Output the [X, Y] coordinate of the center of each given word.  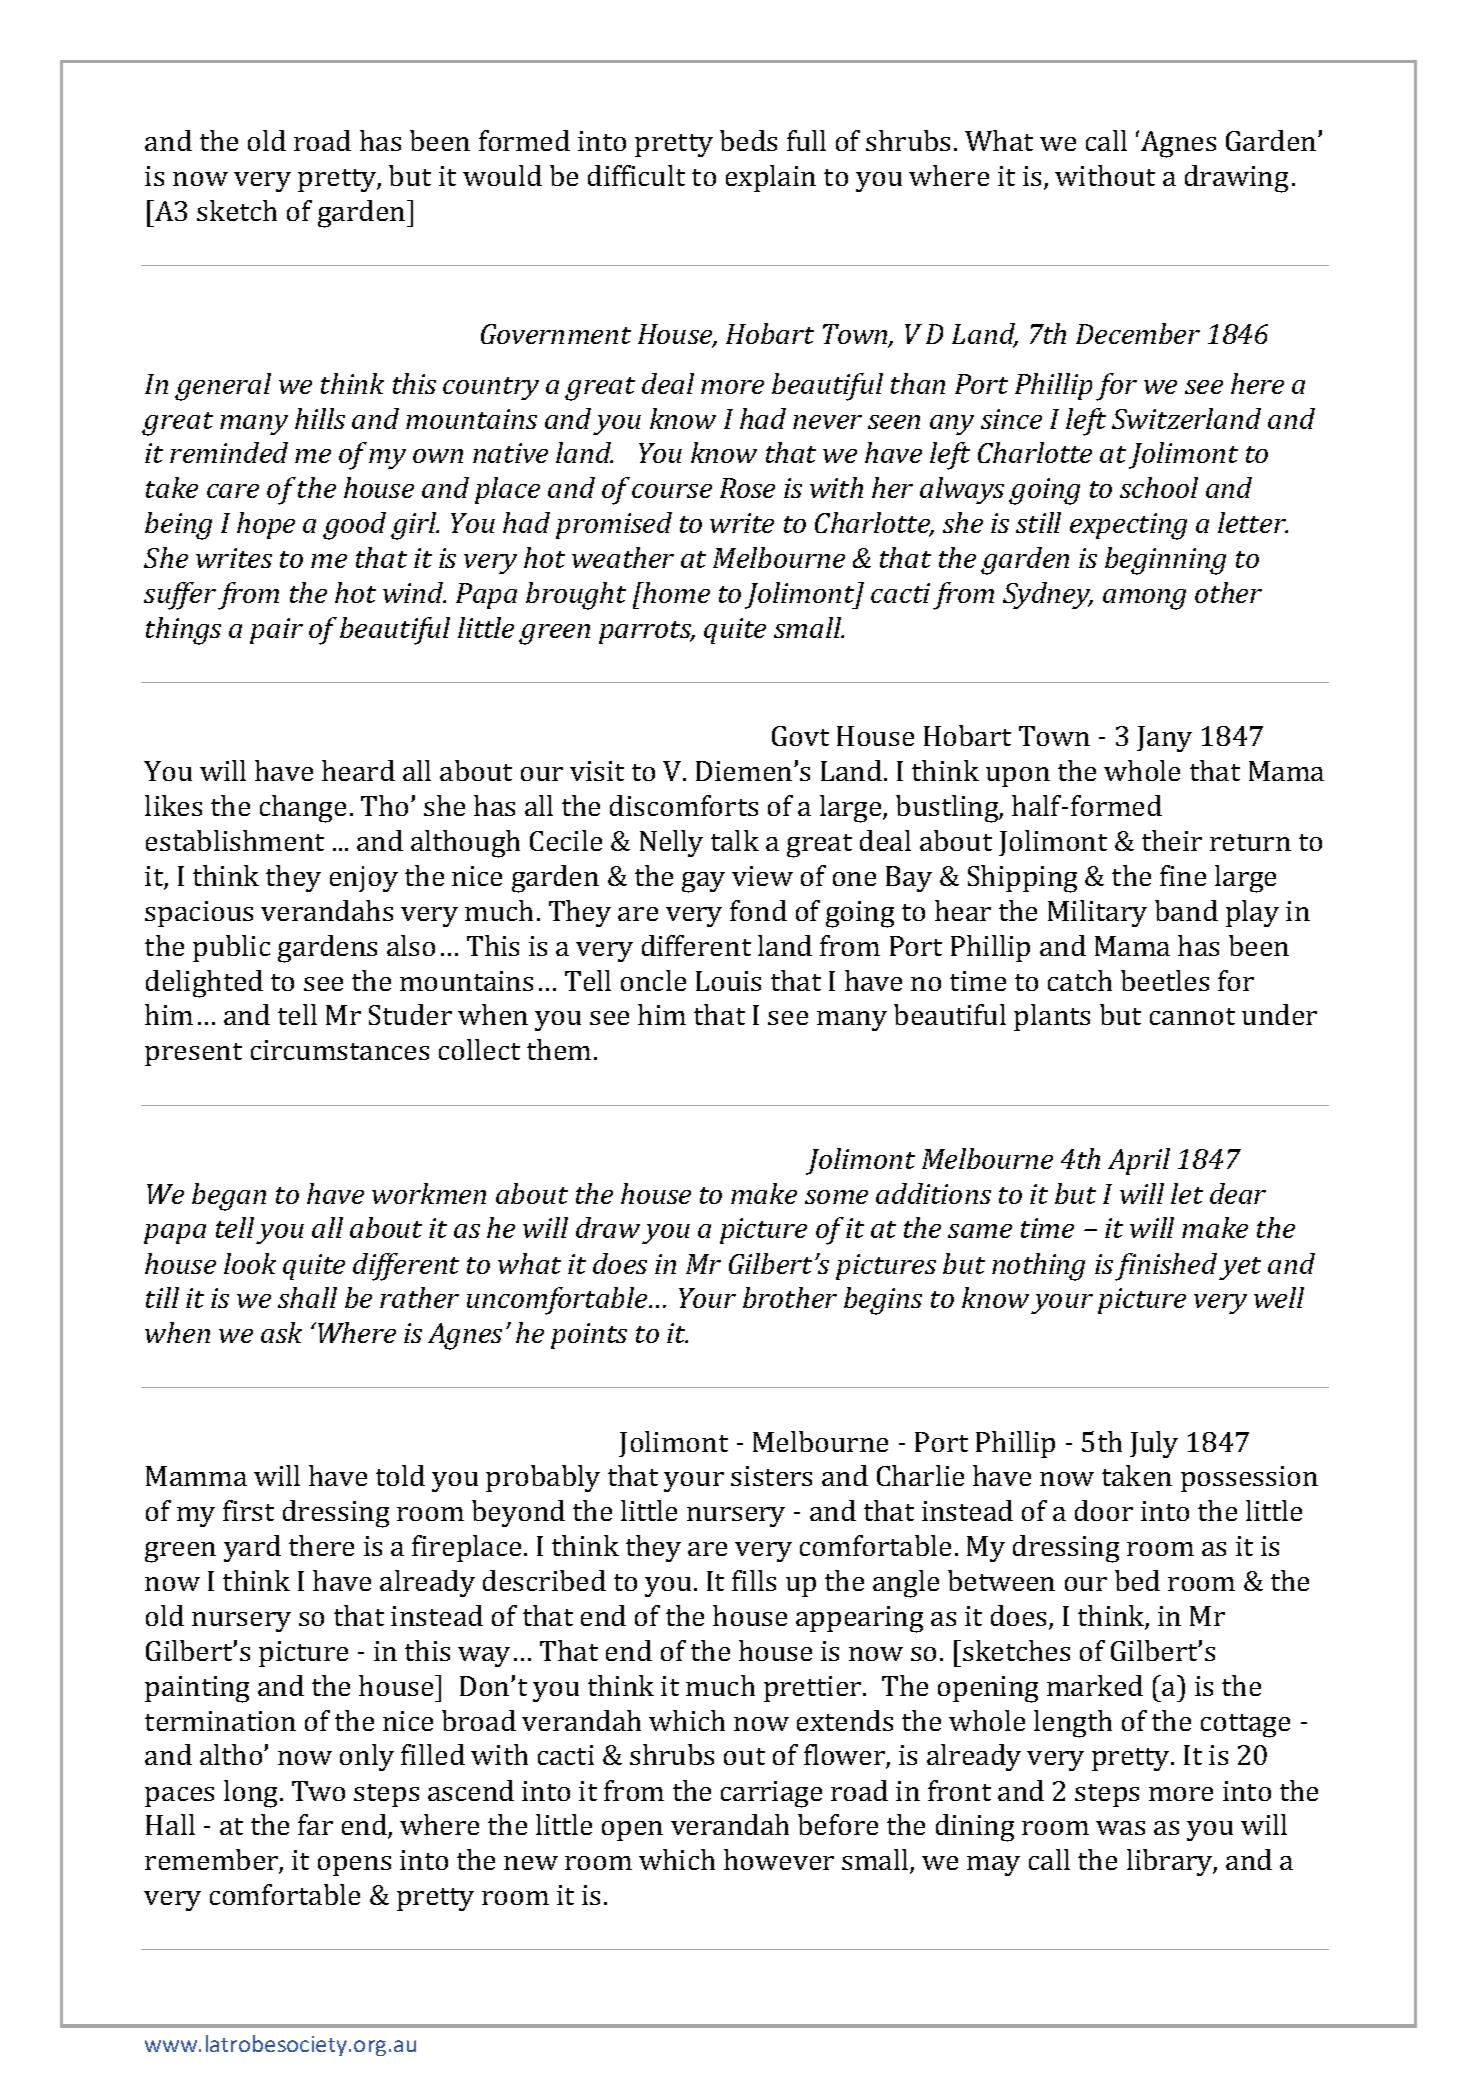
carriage [771, 1794]
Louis [728, 981]
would [502, 175]
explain [771, 178]
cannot [1192, 1016]
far [315, 1824]
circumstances [340, 1050]
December [1138, 333]
